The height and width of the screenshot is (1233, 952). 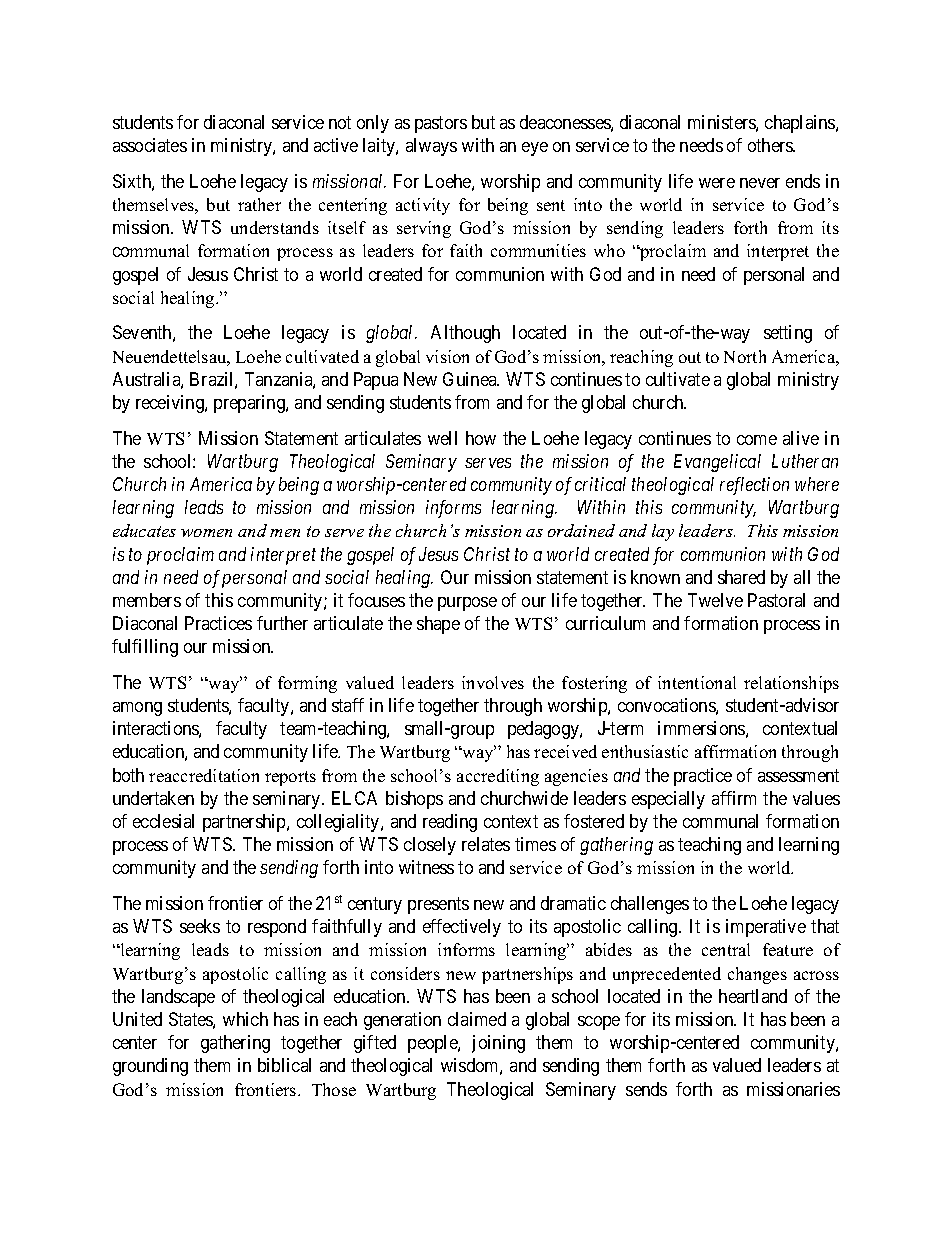 I want to click on undertaken, so click(x=153, y=798).
